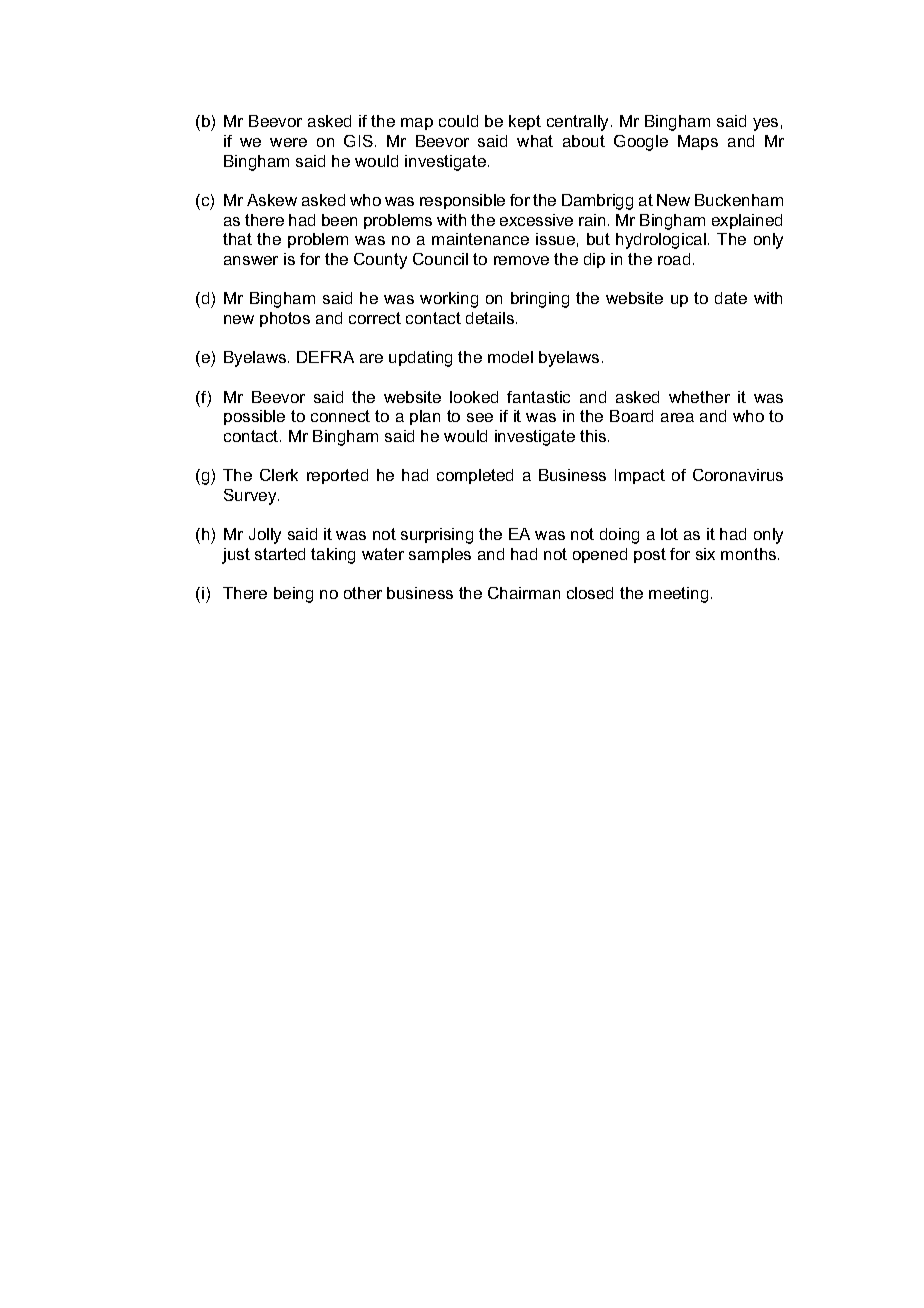 Image resolution: width=924 pixels, height=1308 pixels. I want to click on see, so click(480, 417).
